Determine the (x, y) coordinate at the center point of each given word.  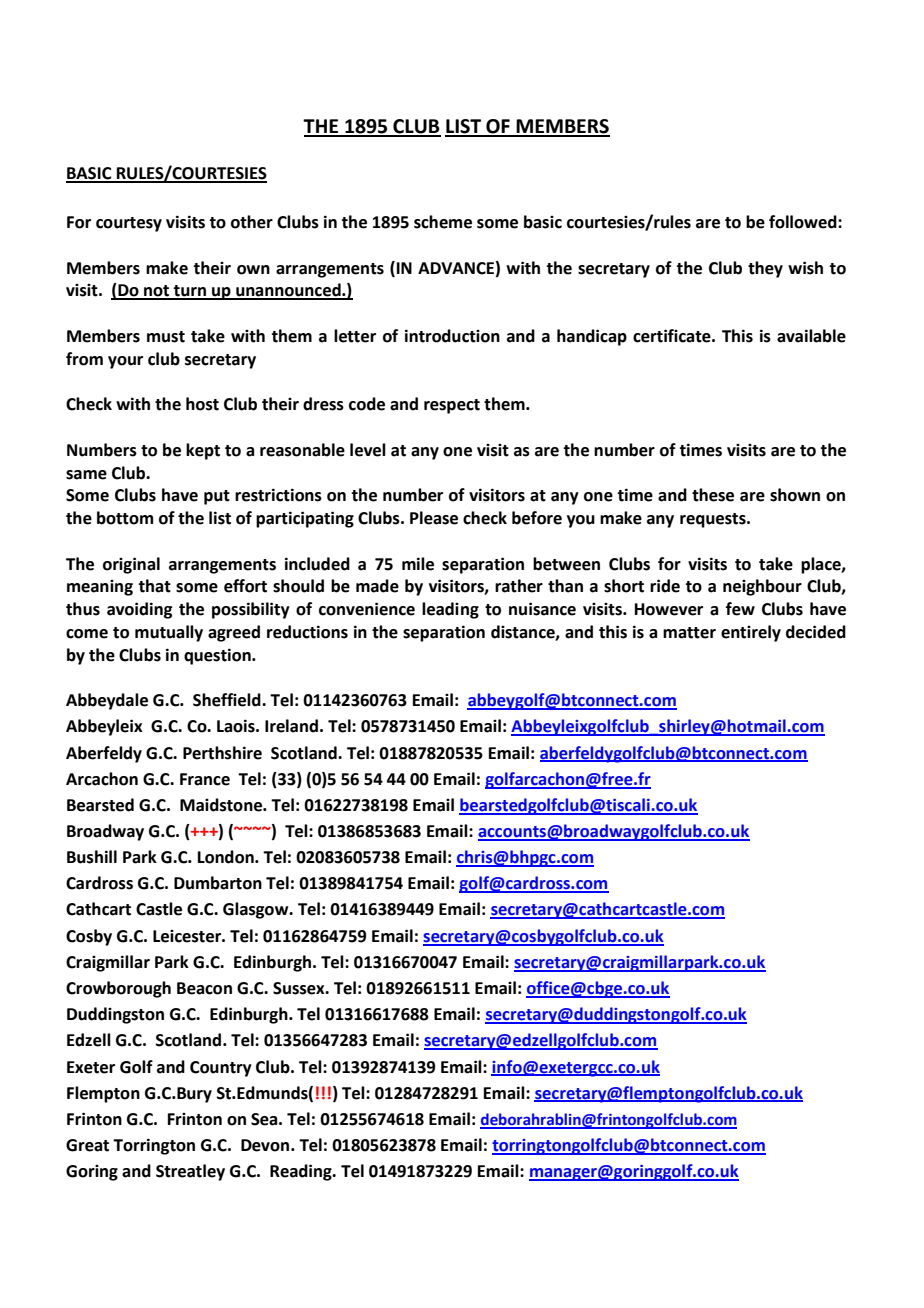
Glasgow (257, 910)
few (740, 609)
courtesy (129, 224)
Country (221, 1069)
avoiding (139, 610)
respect (452, 406)
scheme (443, 222)
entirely (751, 633)
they (765, 269)
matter (689, 633)
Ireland (291, 726)
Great (87, 1145)
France (205, 779)
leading (450, 610)
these (713, 495)
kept (203, 451)
